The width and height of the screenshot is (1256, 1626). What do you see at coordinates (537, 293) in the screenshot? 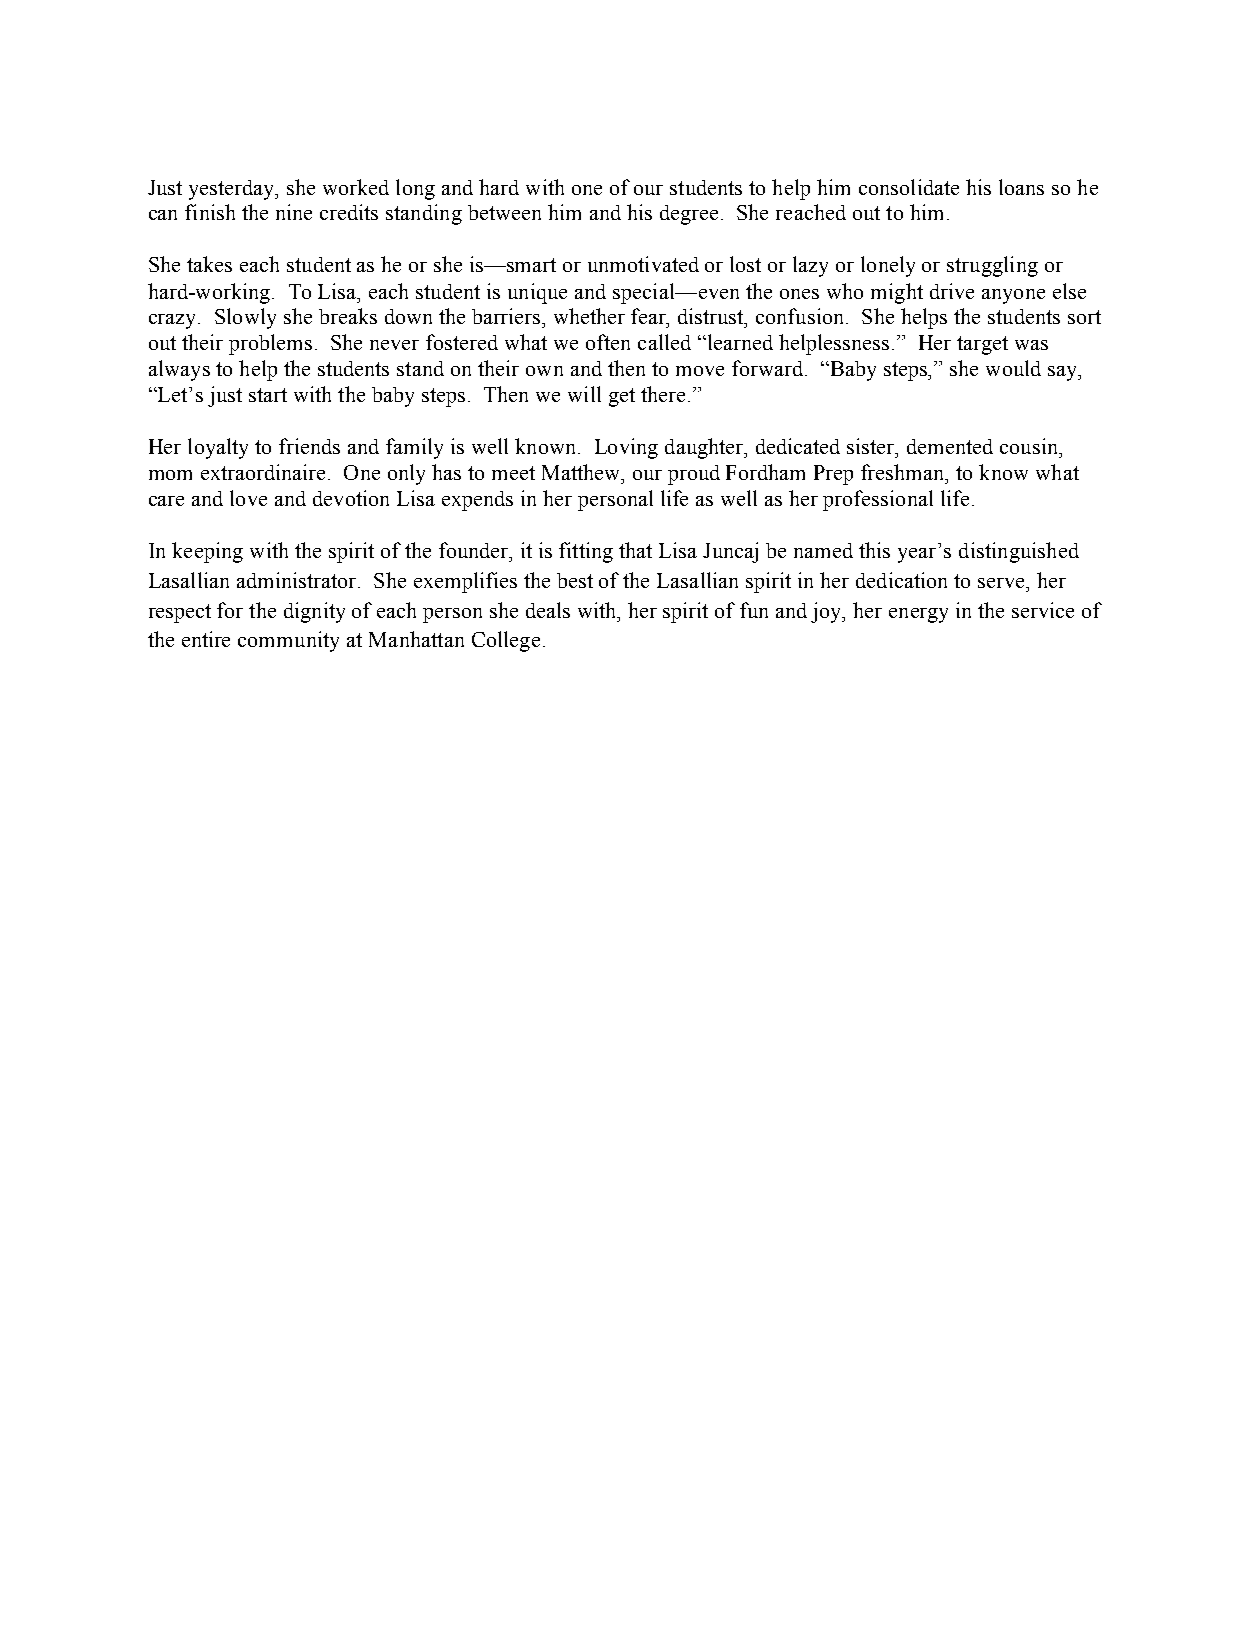
I see `unique` at bounding box center [537, 293].
